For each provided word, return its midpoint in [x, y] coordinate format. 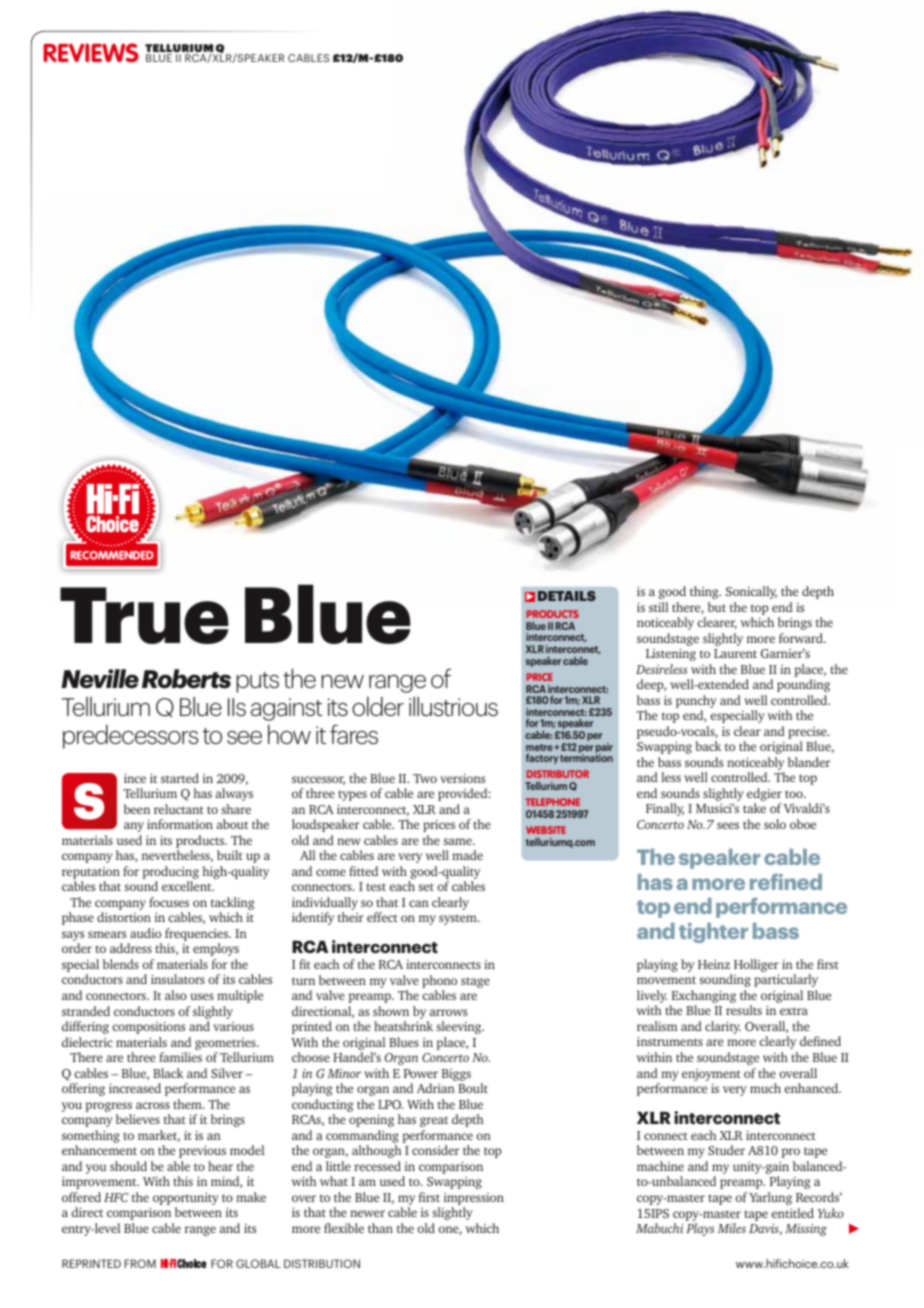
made [467, 855]
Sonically [751, 592]
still [659, 607]
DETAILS [567, 596]
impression [474, 1200]
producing [170, 874]
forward [802, 638]
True [144, 615]
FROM [140, 1263]
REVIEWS [91, 53]
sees [728, 825]
